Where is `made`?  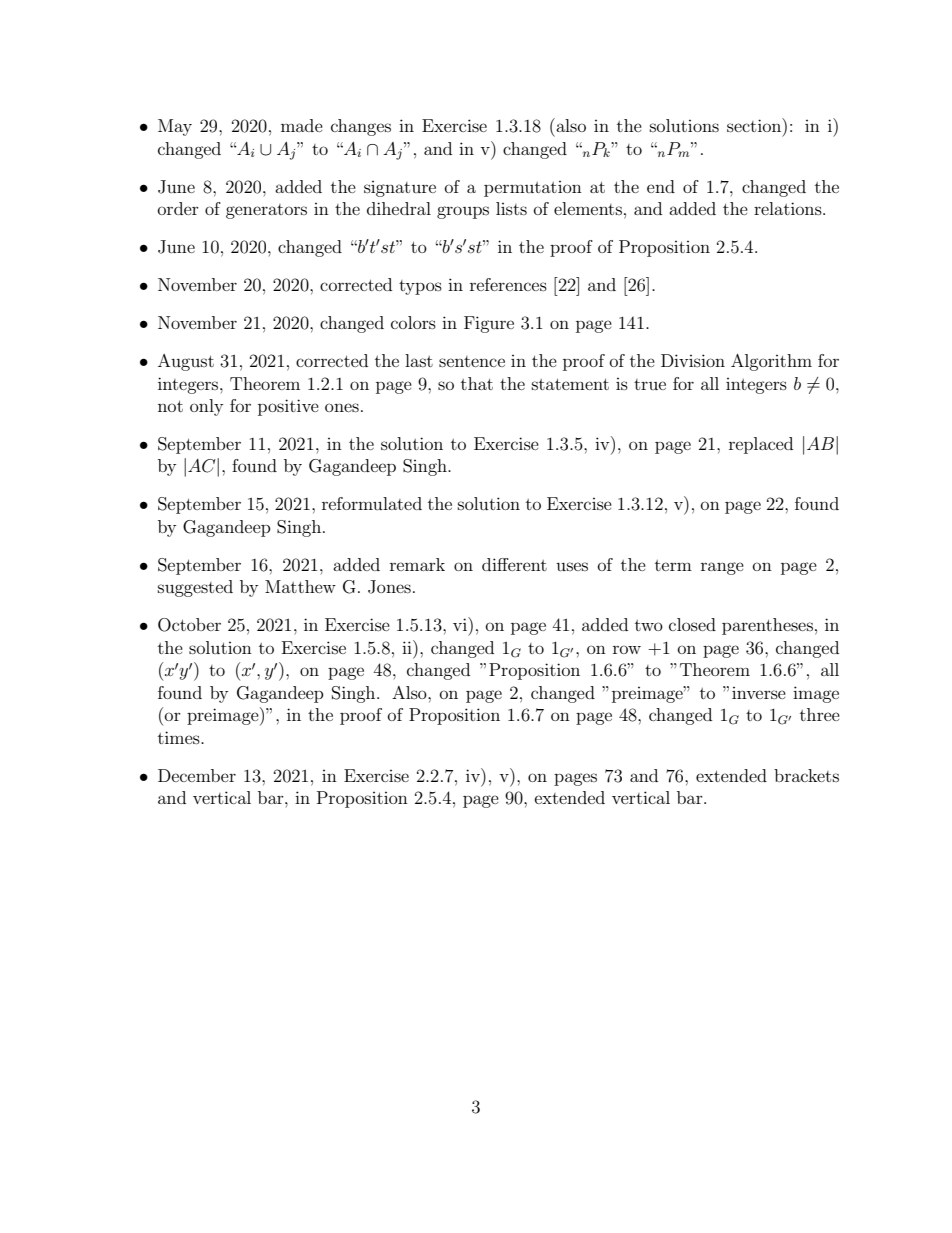 made is located at coordinates (302, 125).
